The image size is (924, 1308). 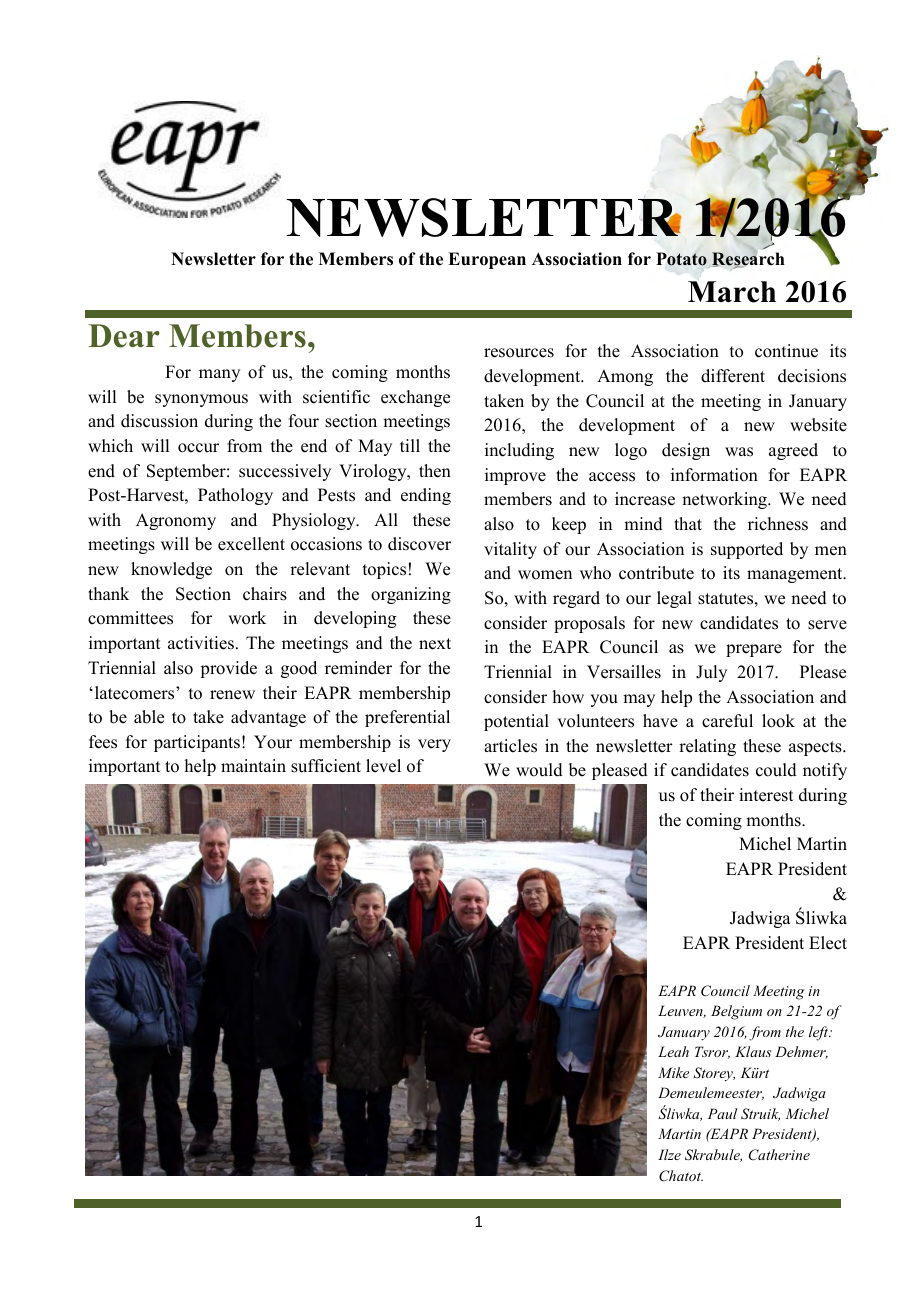 I want to click on supported, so click(x=747, y=550).
